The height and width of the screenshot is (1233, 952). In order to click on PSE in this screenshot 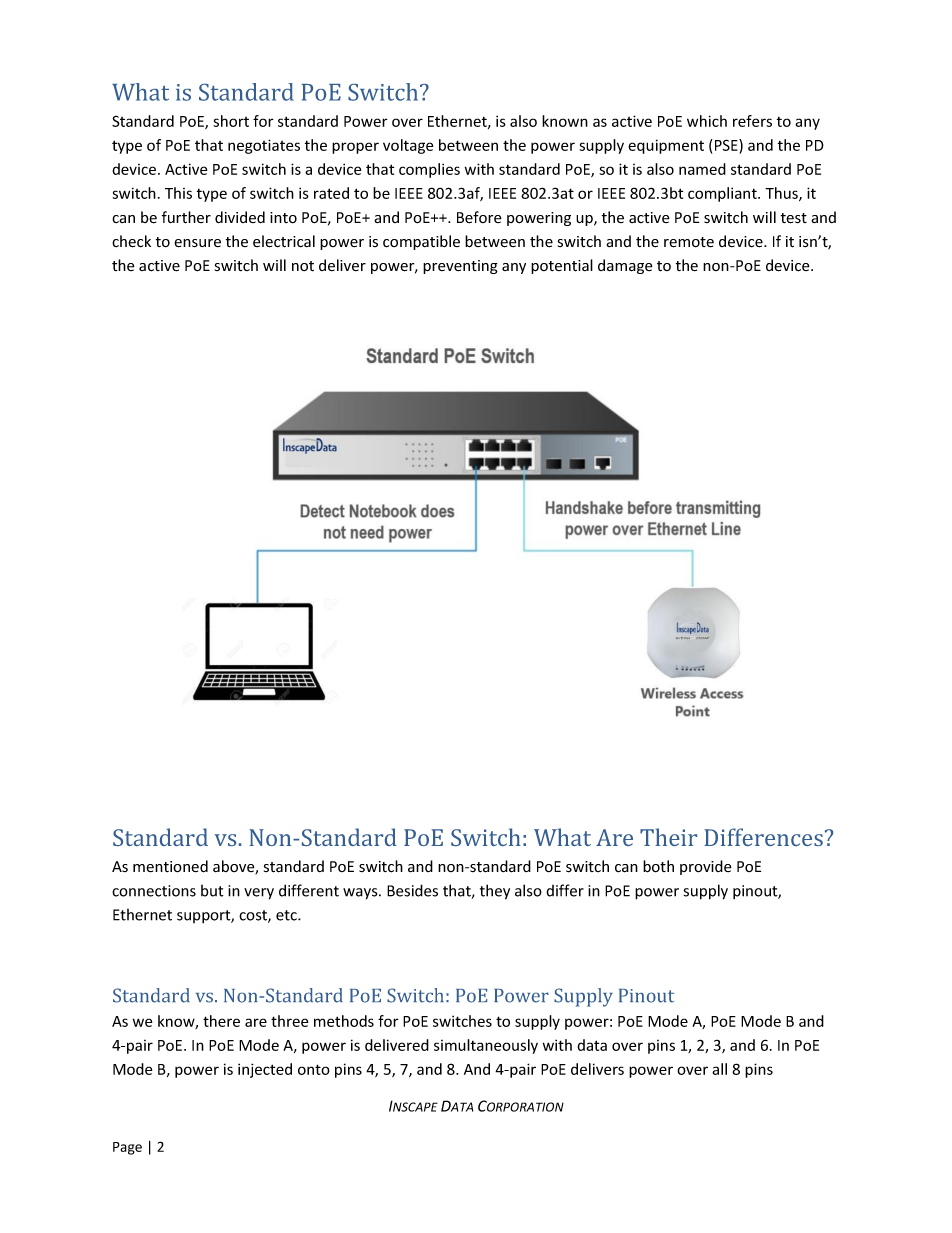, I will do `click(726, 146)`.
